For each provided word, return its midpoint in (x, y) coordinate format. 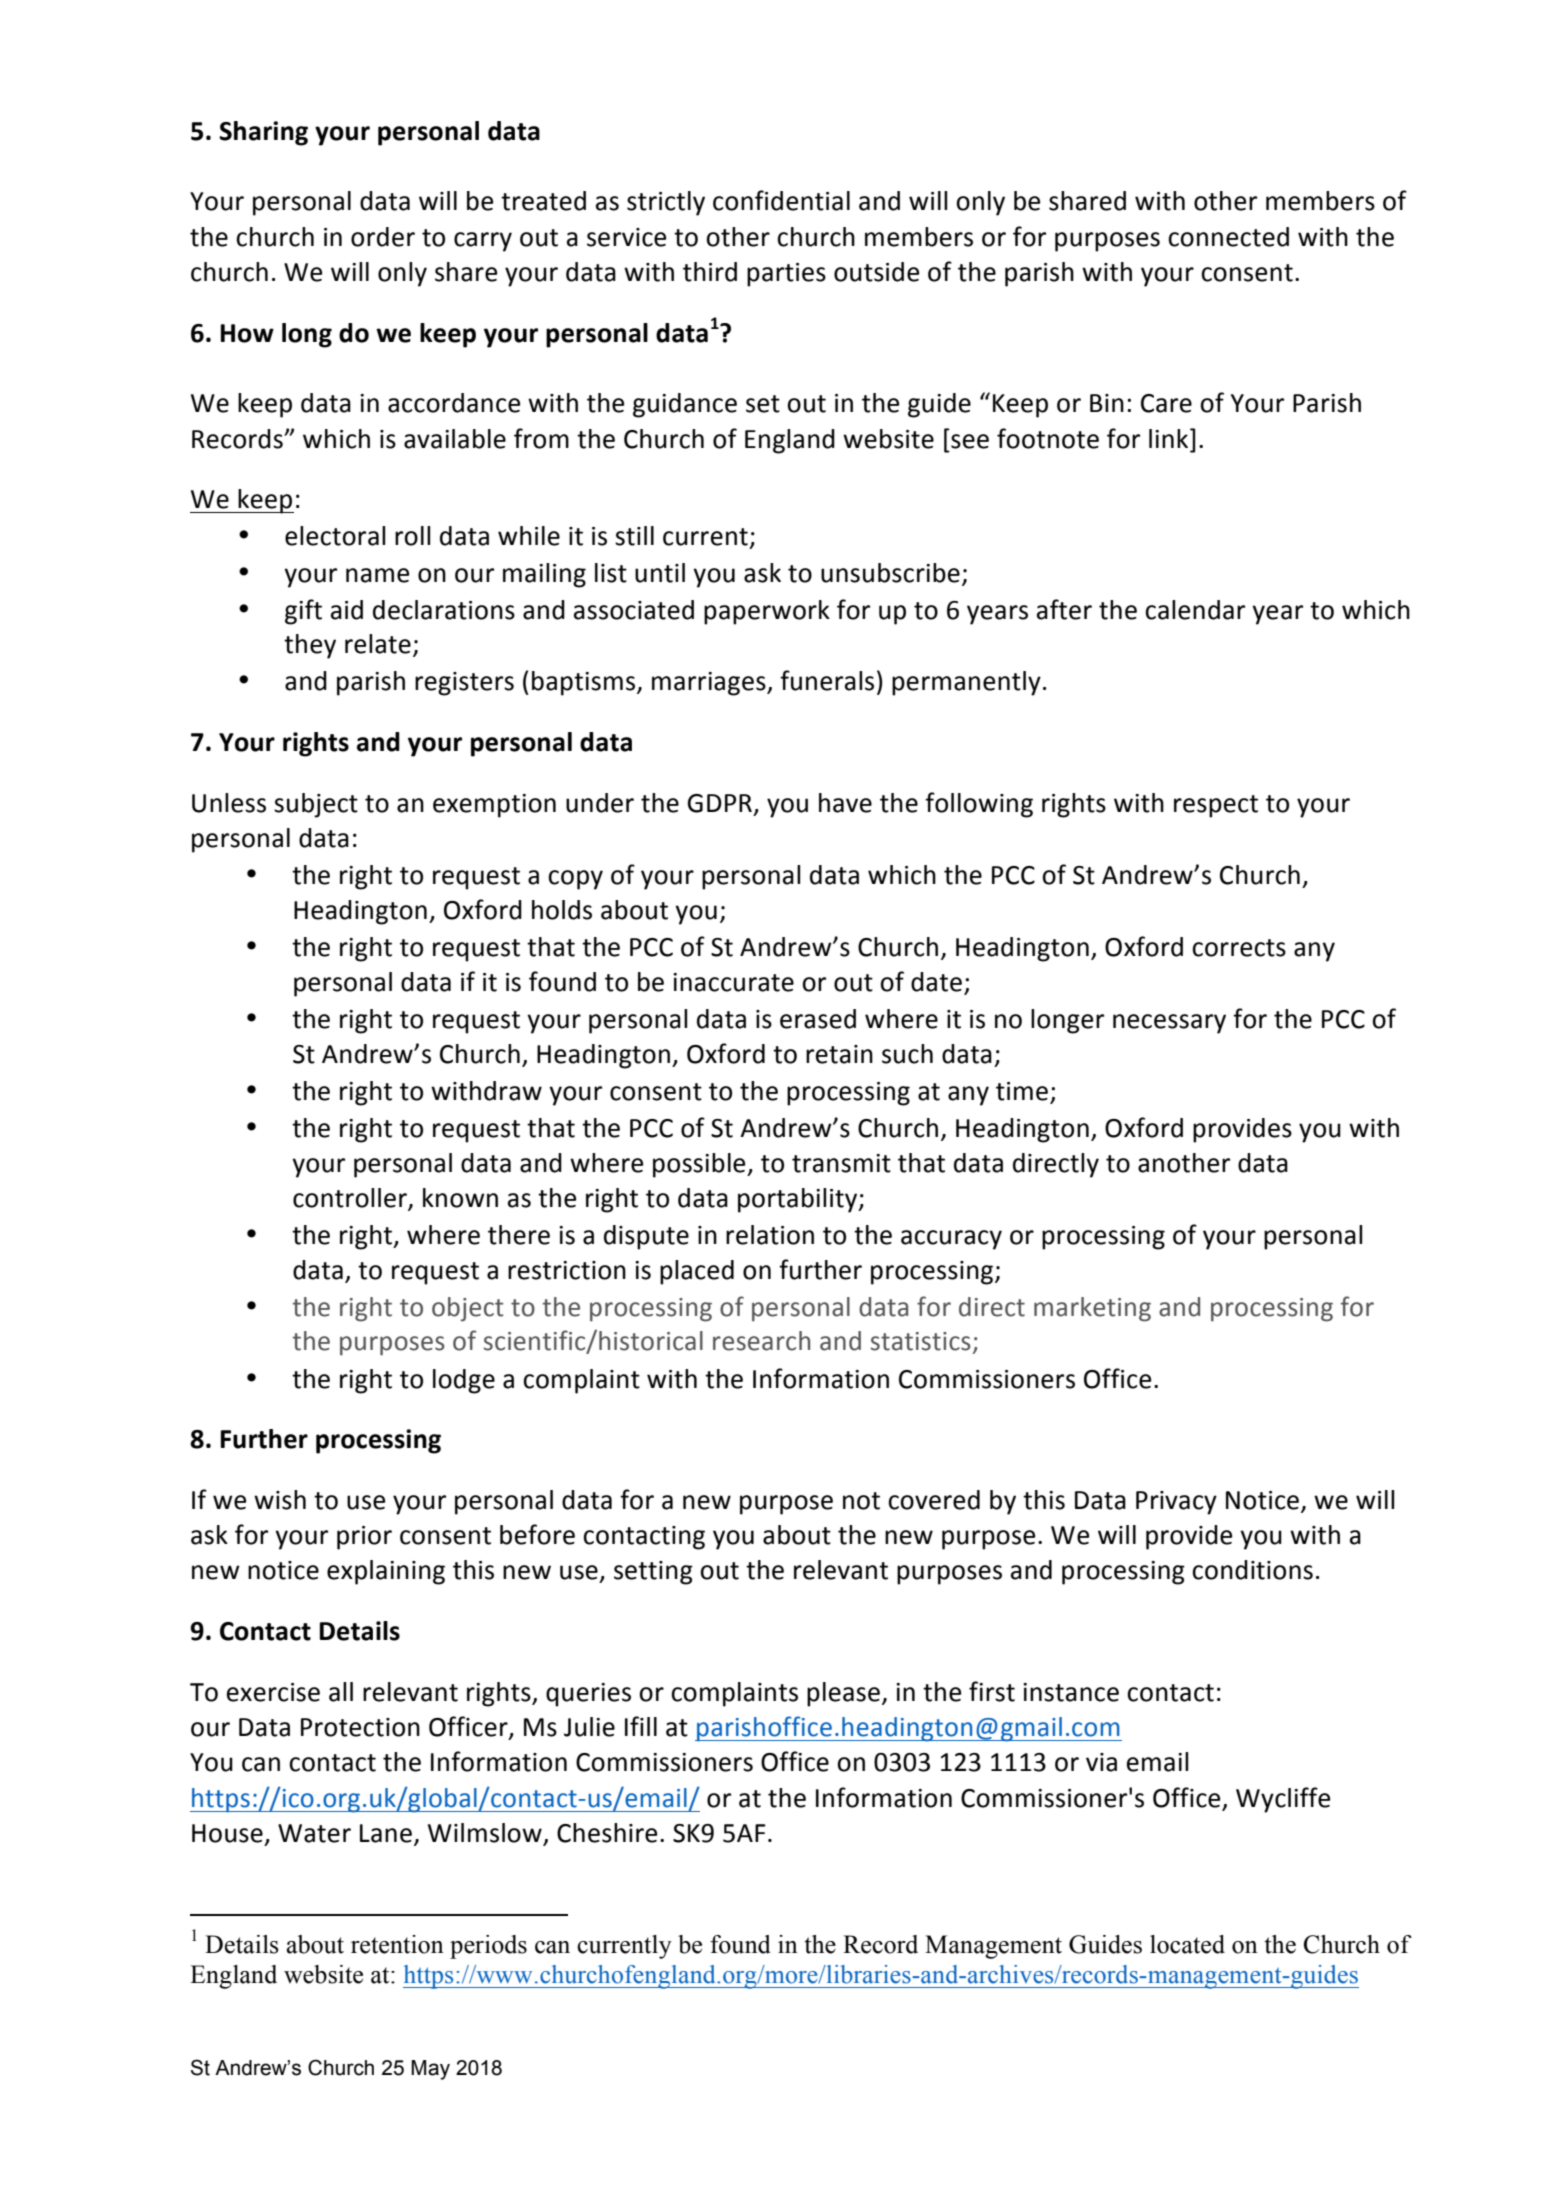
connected (1228, 237)
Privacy (1176, 1503)
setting (653, 1573)
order (383, 237)
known (460, 1198)
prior (364, 1538)
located (1187, 1944)
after (1064, 609)
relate (378, 644)
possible (700, 1165)
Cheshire (607, 1833)
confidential (781, 200)
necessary (1169, 1024)
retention (397, 1944)
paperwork (767, 612)
